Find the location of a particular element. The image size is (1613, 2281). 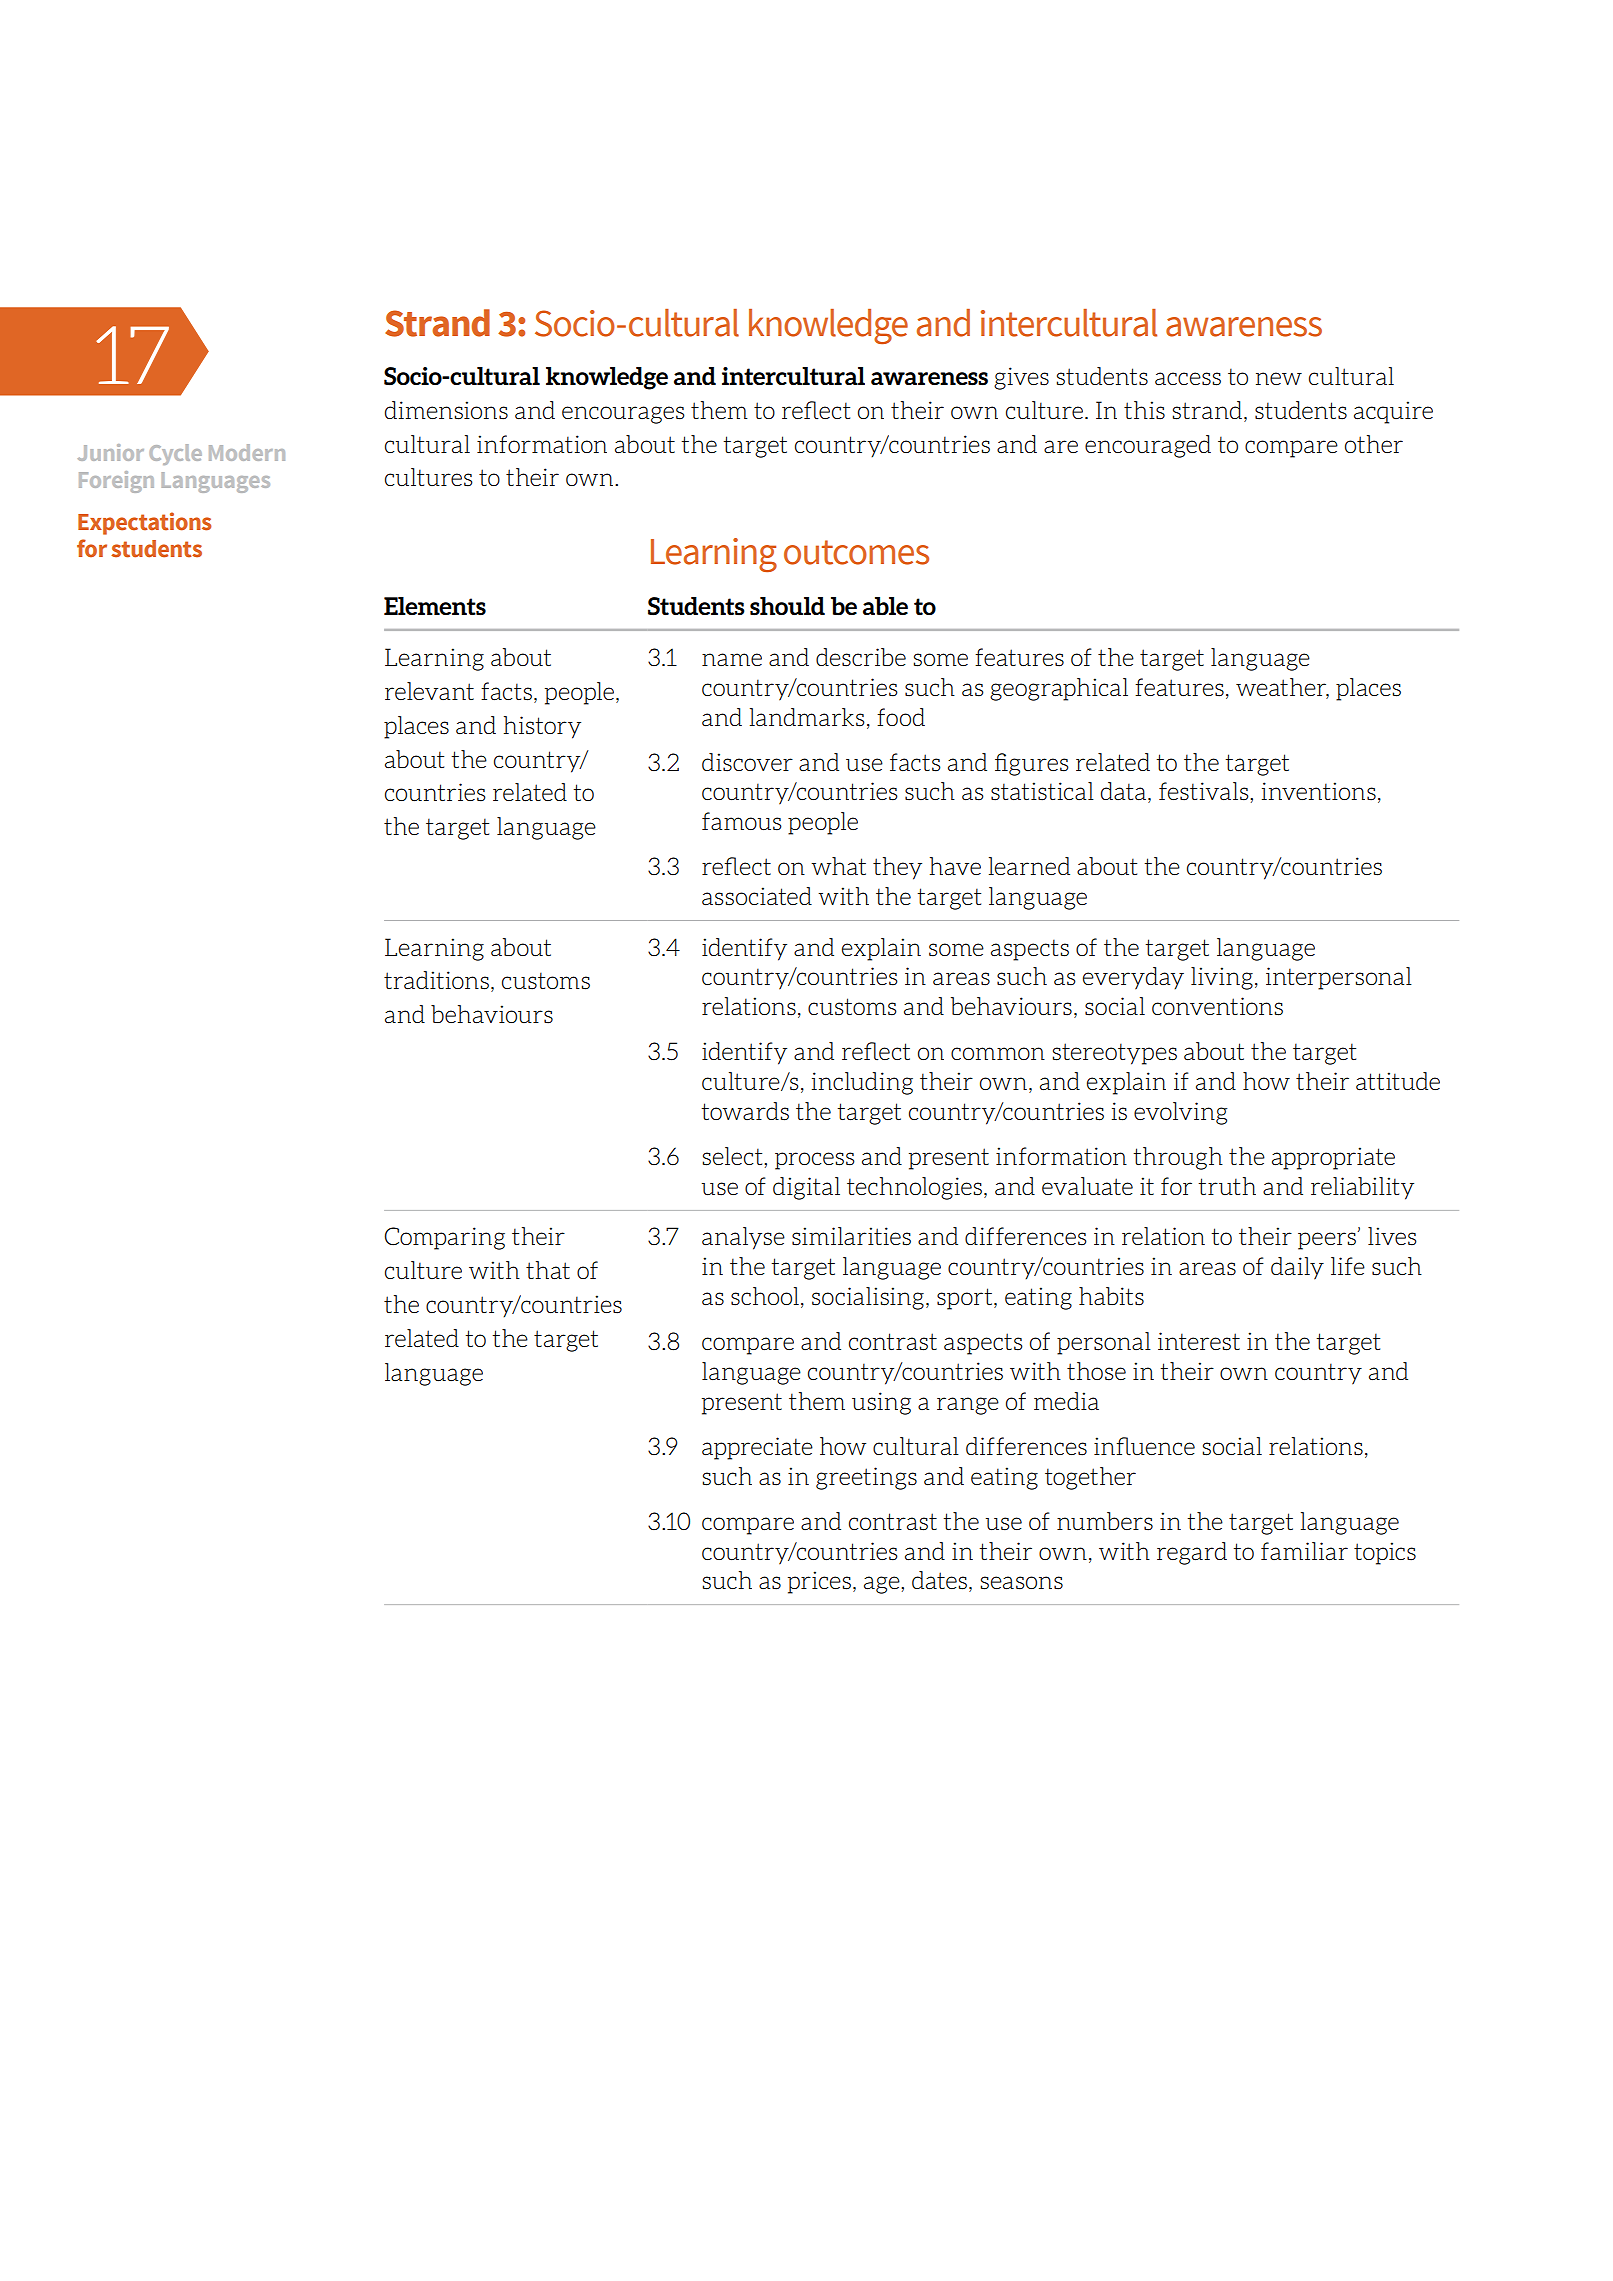

select is located at coordinates (734, 1156).
